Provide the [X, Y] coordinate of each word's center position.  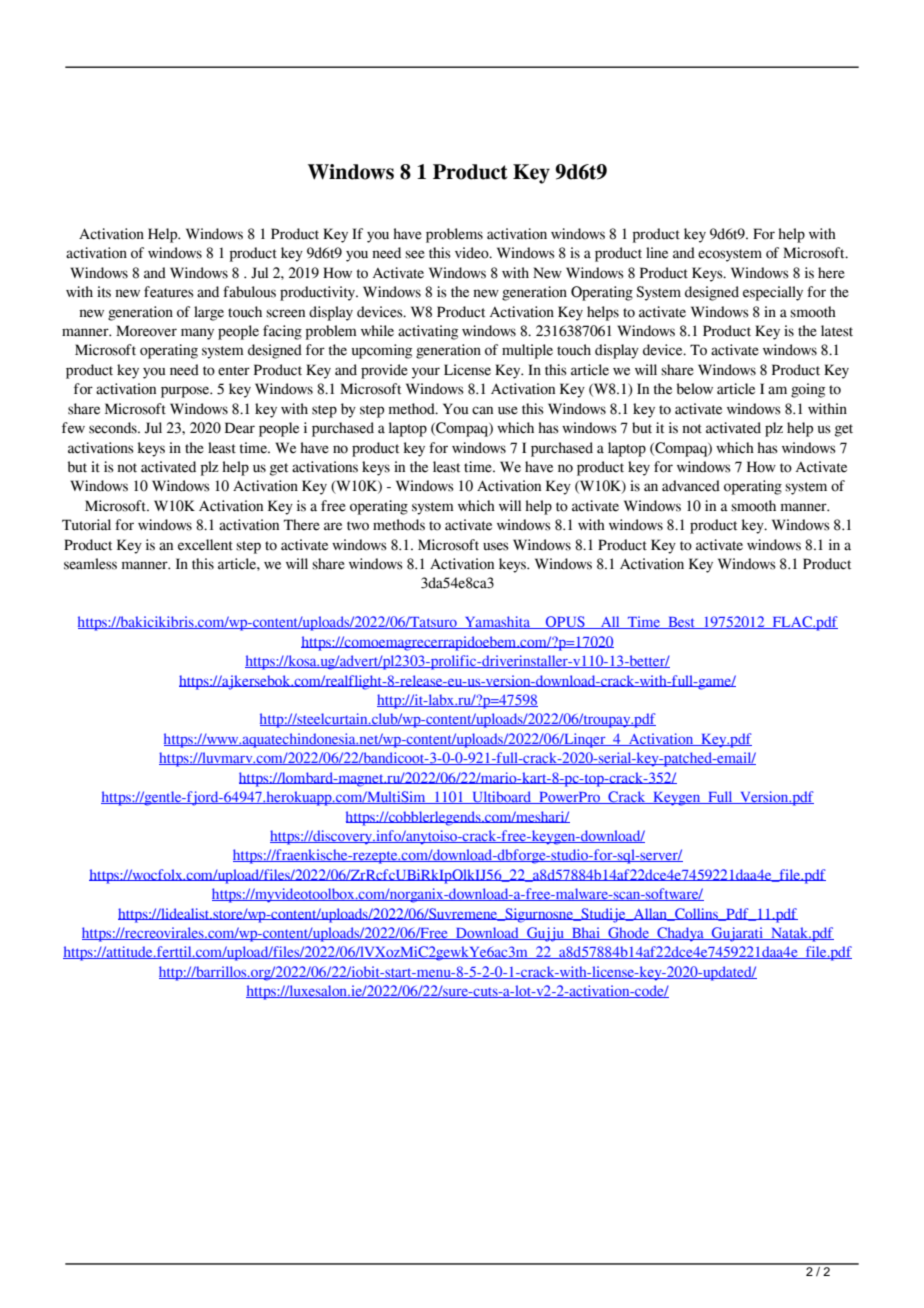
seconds [114, 428]
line [657, 253]
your [426, 373]
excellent [205, 545]
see [415, 254]
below [695, 389]
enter [234, 371]
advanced [691, 486]
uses [496, 546]
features [169, 292]
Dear [240, 428]
